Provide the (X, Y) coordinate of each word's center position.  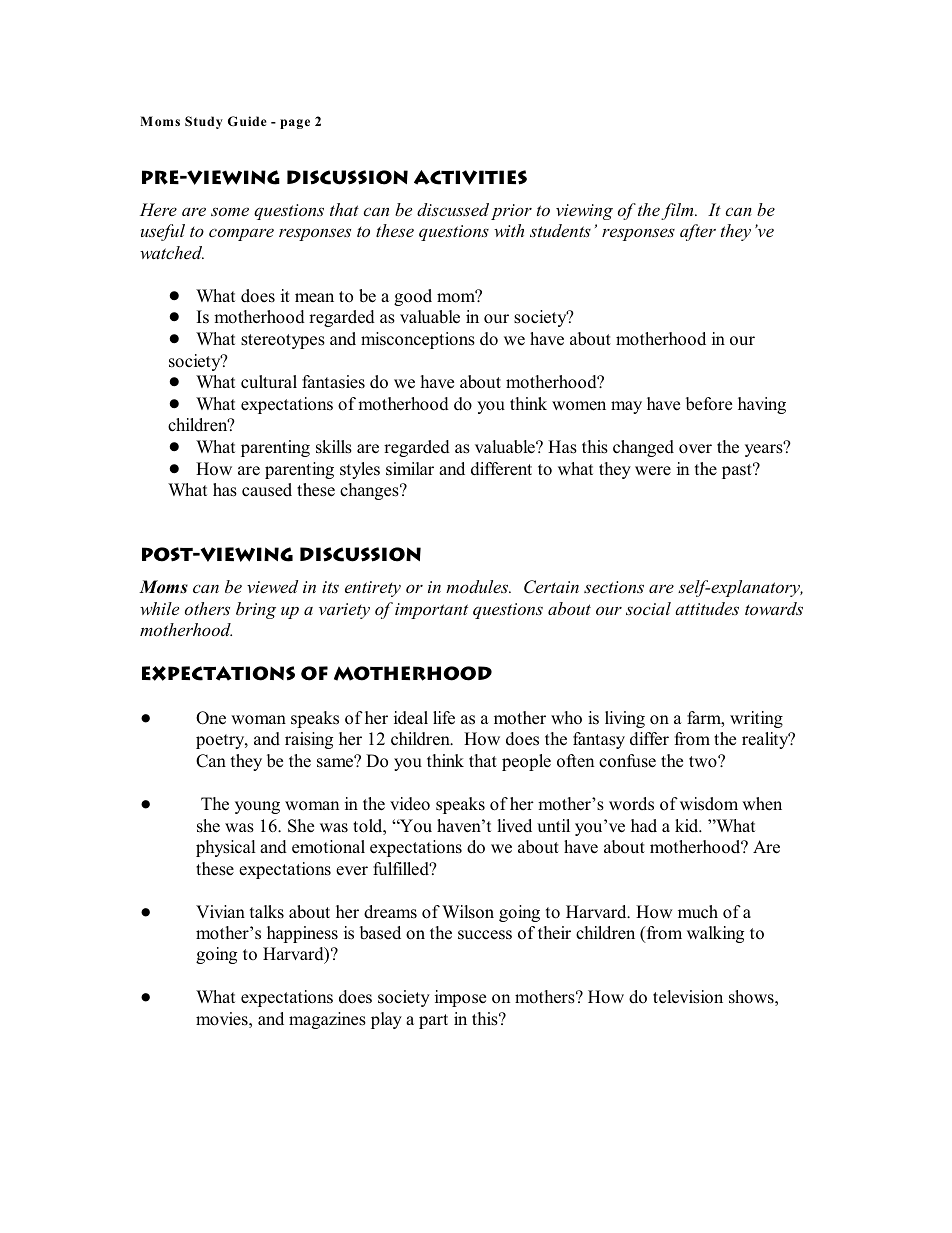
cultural (269, 381)
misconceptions (418, 340)
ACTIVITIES (470, 177)
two (704, 762)
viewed (272, 587)
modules (478, 587)
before (709, 403)
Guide (247, 121)
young (257, 807)
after (698, 232)
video (410, 804)
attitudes (707, 609)
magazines (327, 1020)
